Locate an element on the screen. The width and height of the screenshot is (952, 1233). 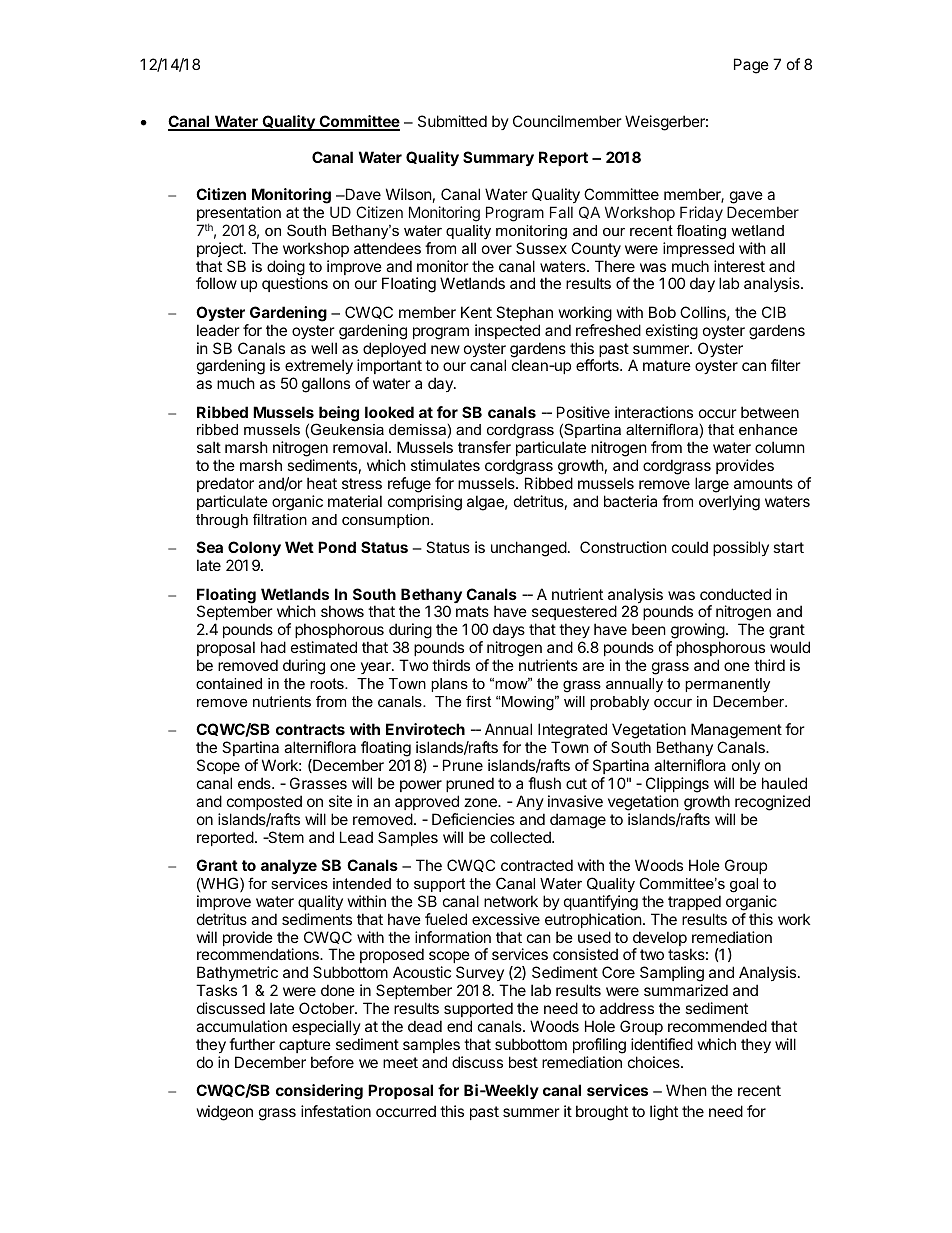
Submitted is located at coordinates (452, 121).
